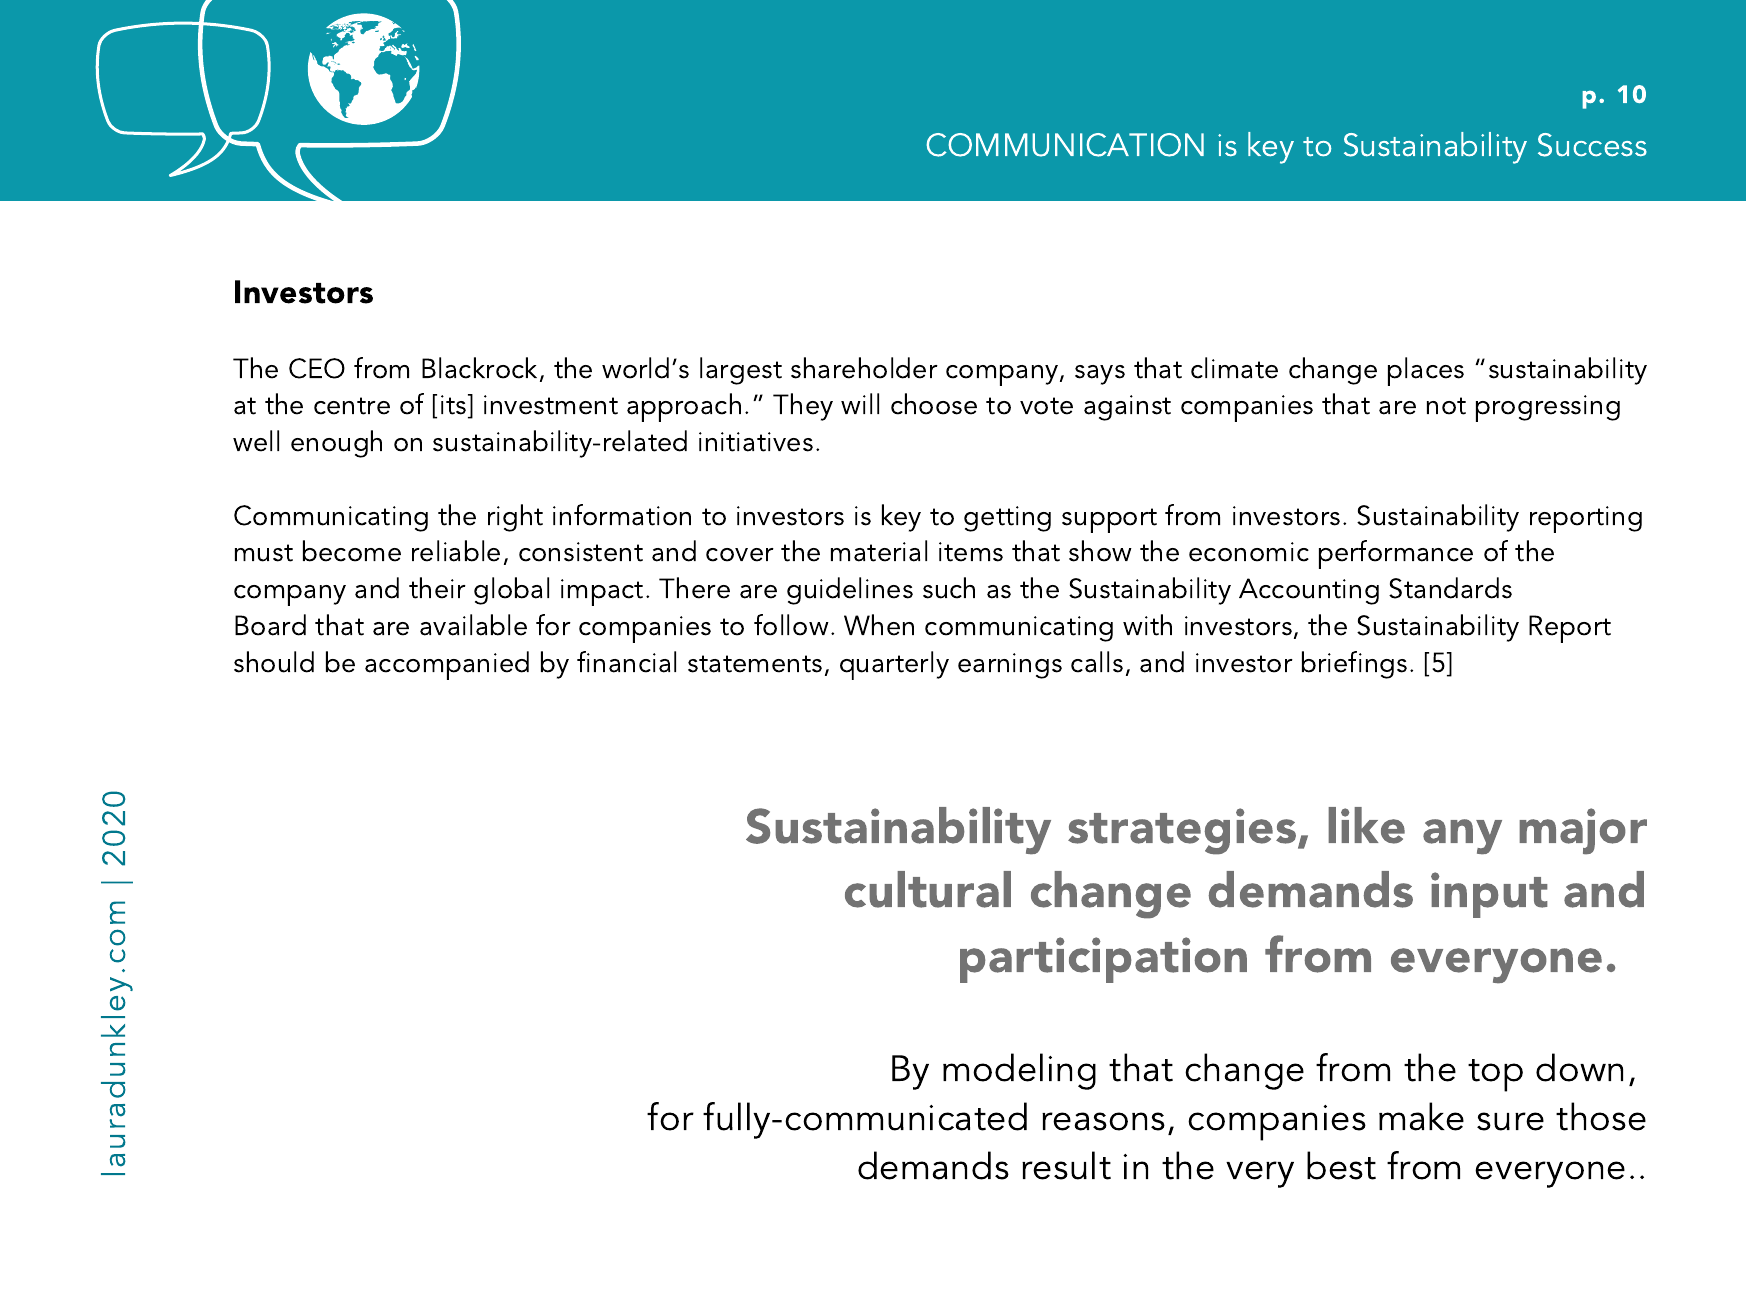  What do you see at coordinates (447, 665) in the screenshot?
I see `accompanied` at bounding box center [447, 665].
